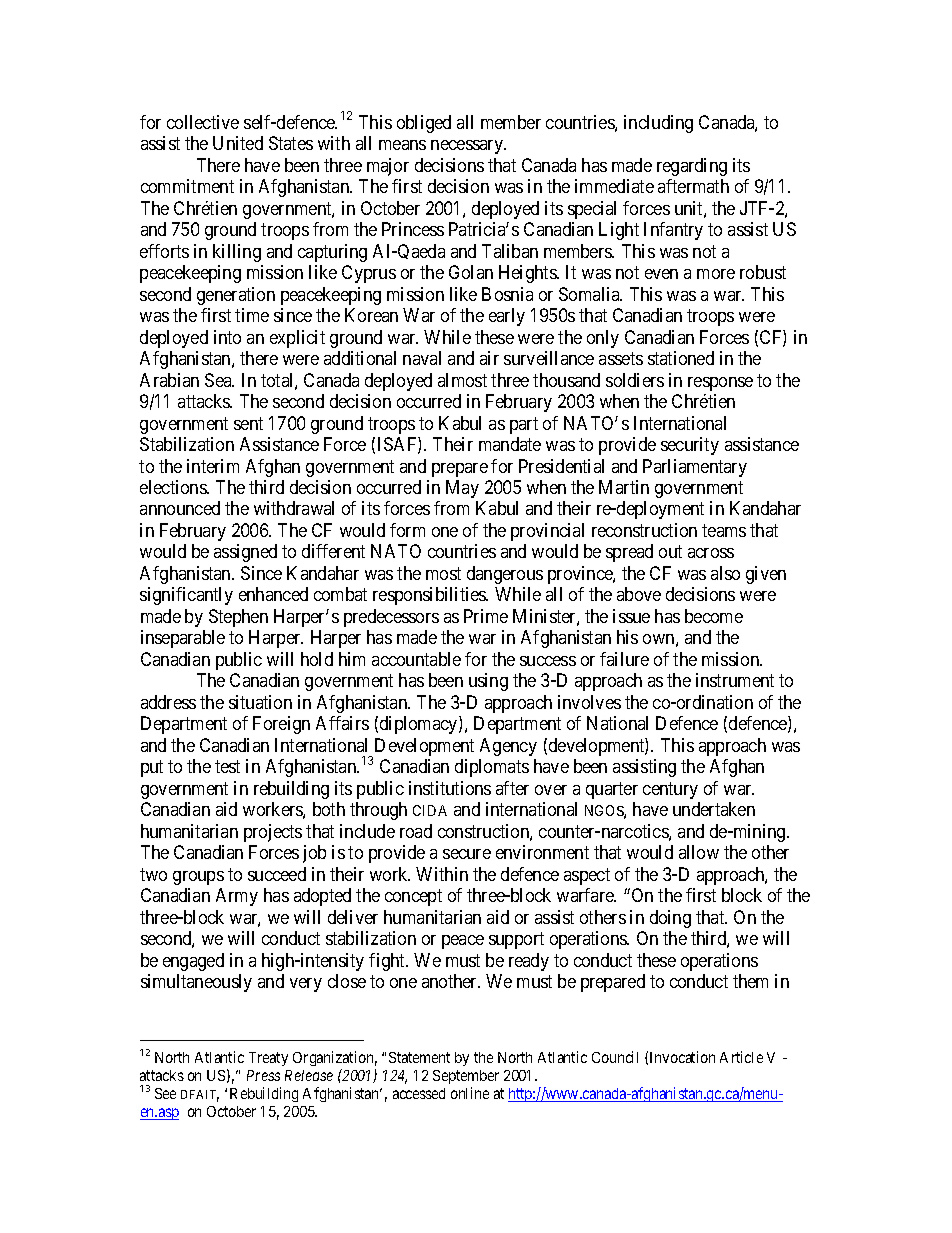 The image size is (952, 1233). I want to click on secure, so click(467, 854).
